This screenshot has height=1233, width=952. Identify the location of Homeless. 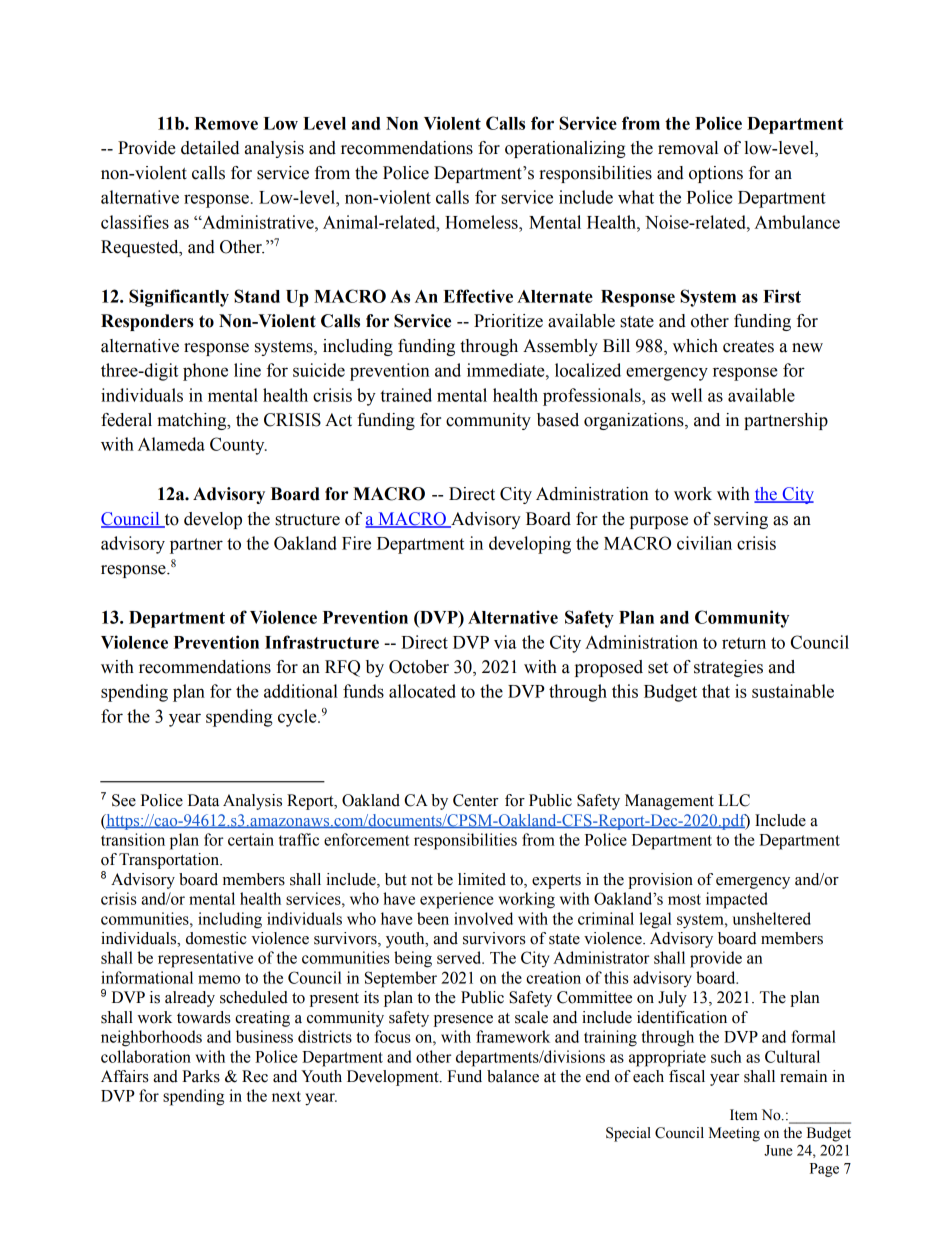
(482, 222).
